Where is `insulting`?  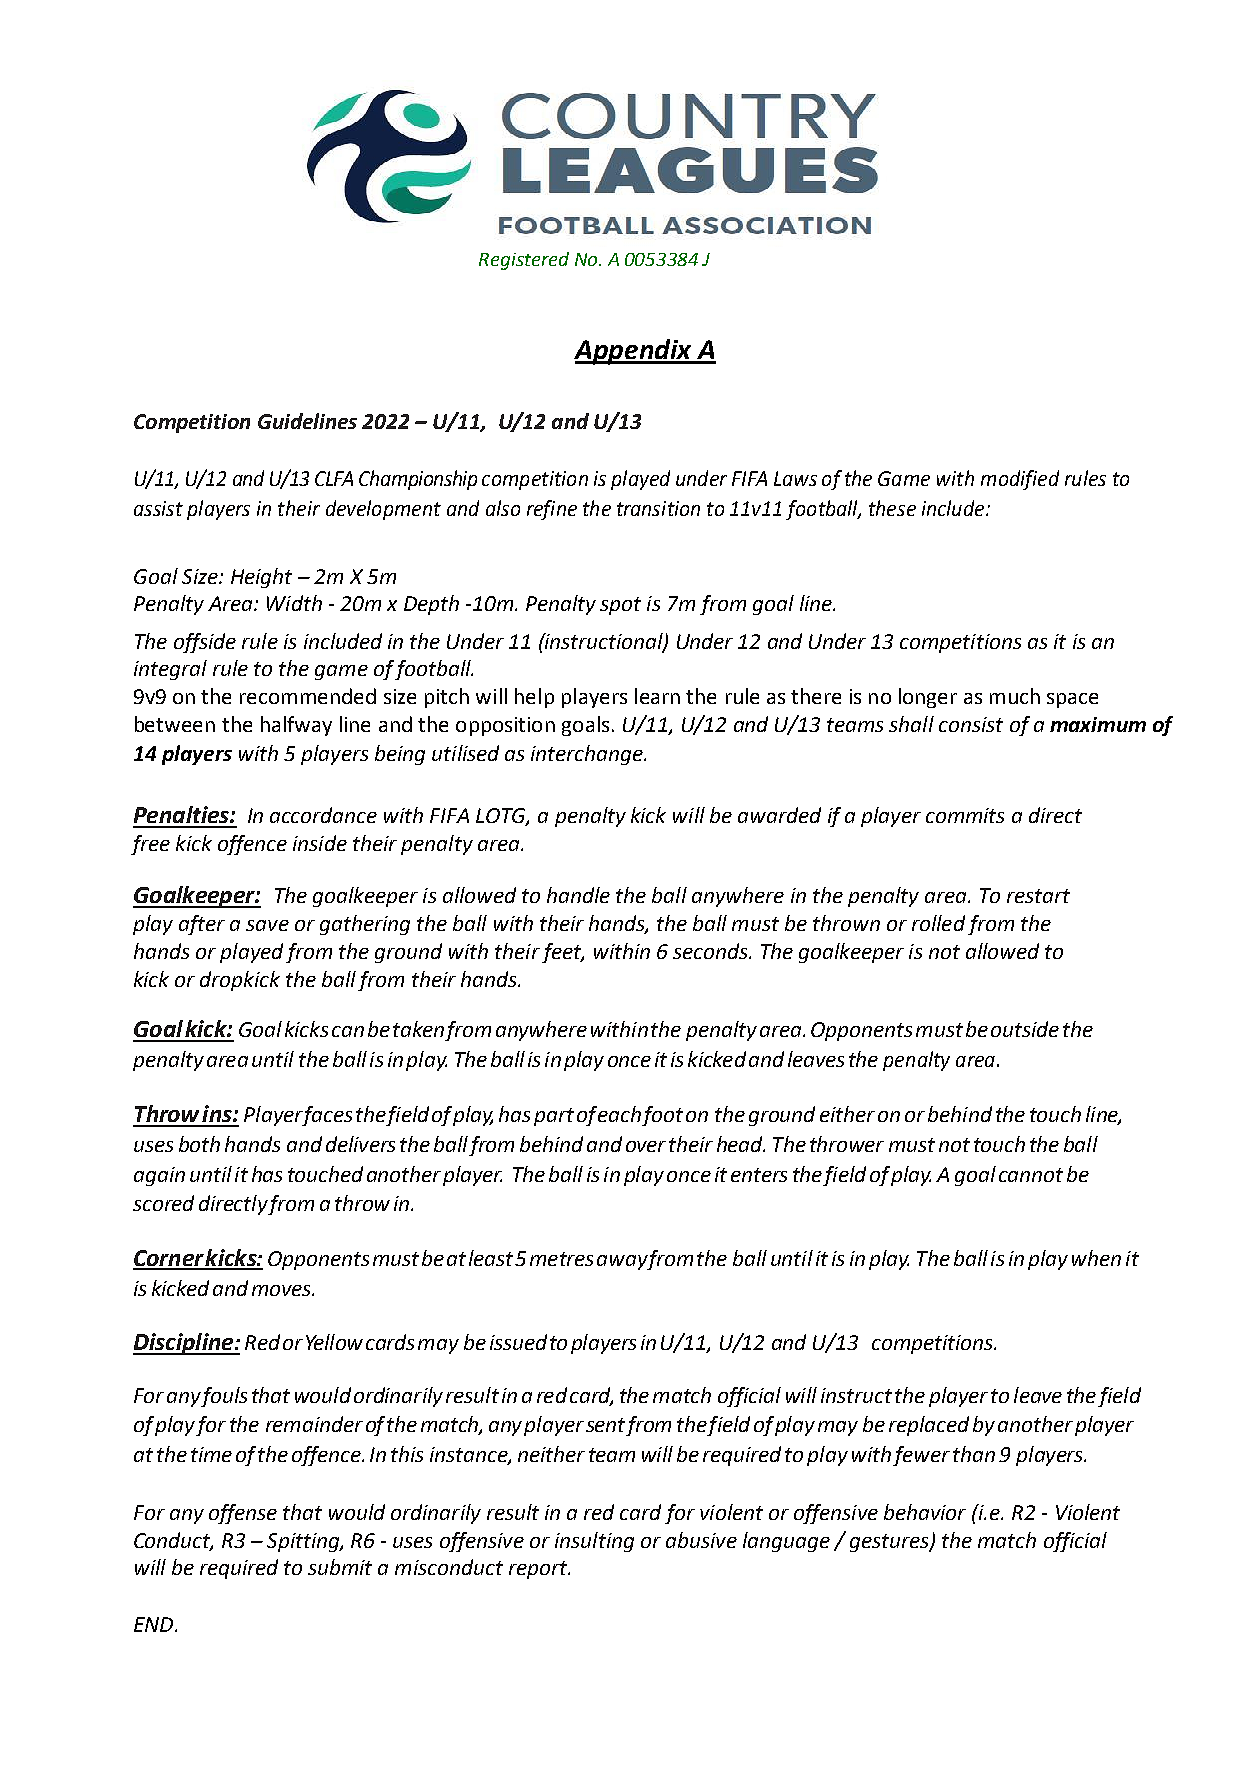 insulting is located at coordinates (594, 1542).
